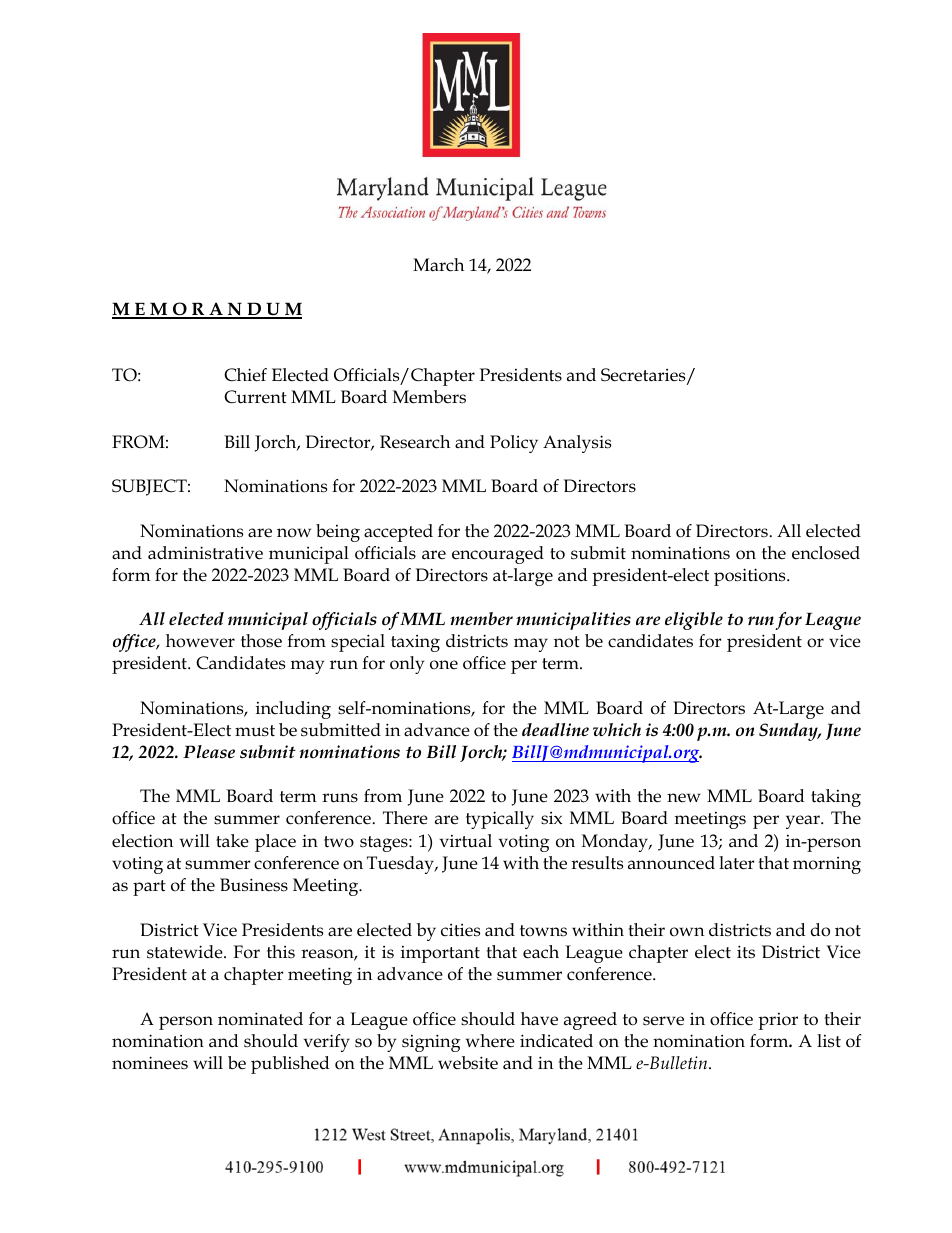 The width and height of the screenshot is (952, 1233). I want to click on prior, so click(778, 1021).
